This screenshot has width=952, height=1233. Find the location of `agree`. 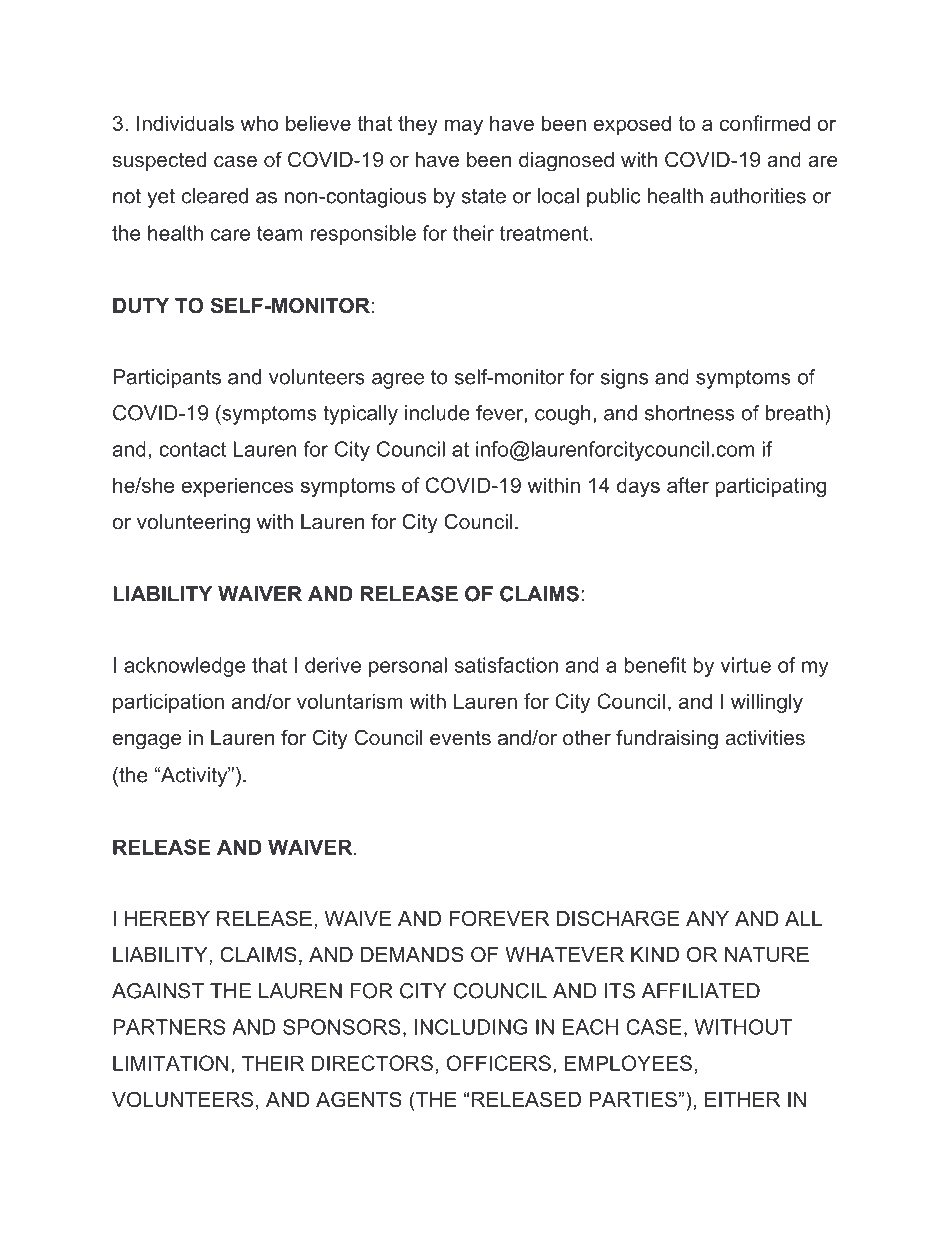

agree is located at coordinates (398, 381).
